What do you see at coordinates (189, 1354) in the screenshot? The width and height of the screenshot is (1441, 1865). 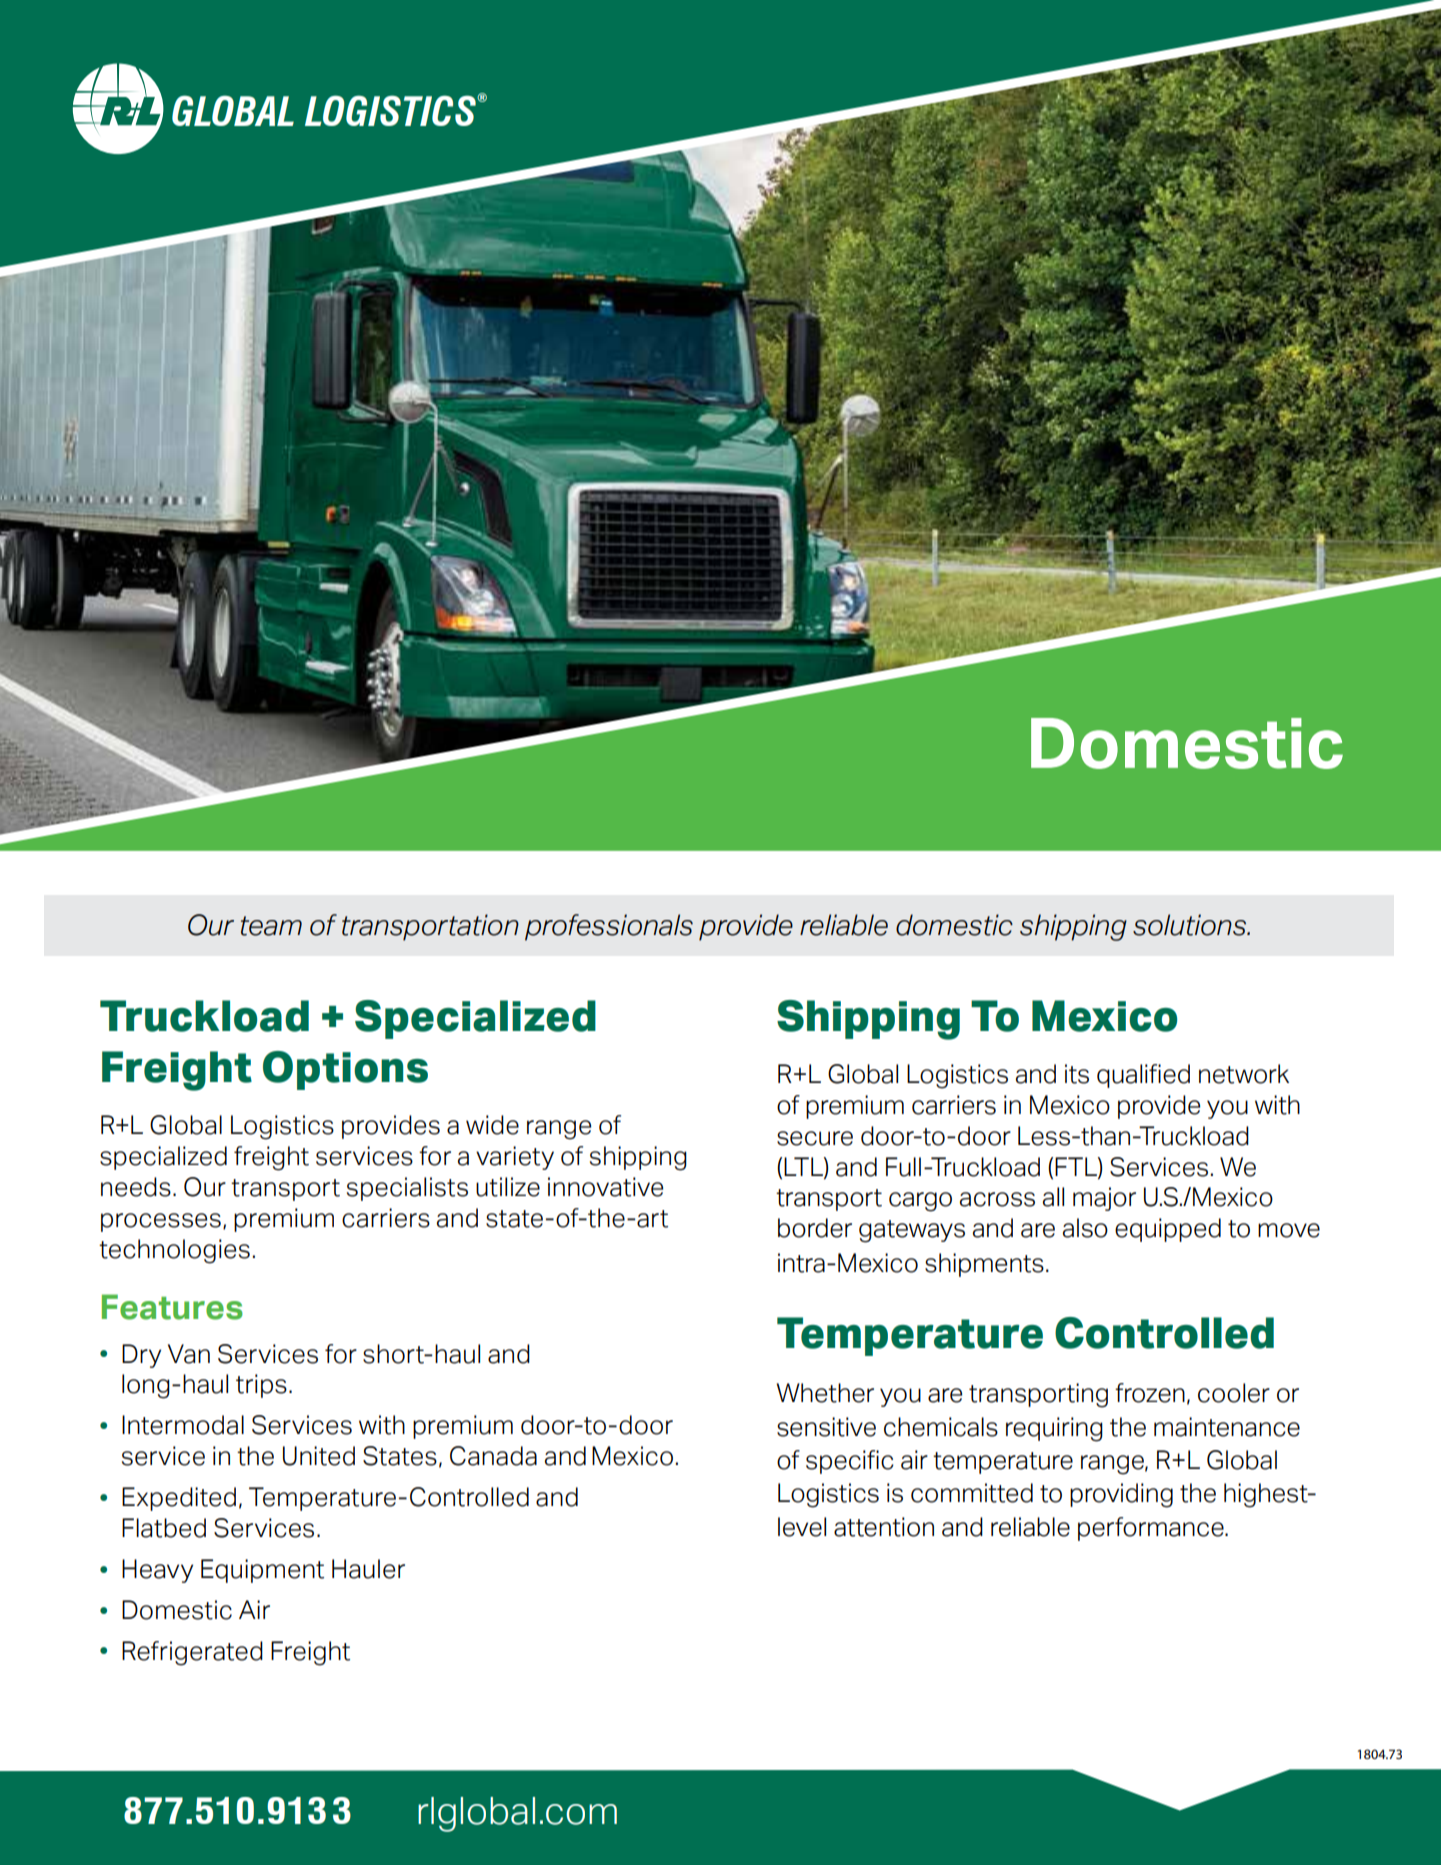 I see `Van` at bounding box center [189, 1354].
